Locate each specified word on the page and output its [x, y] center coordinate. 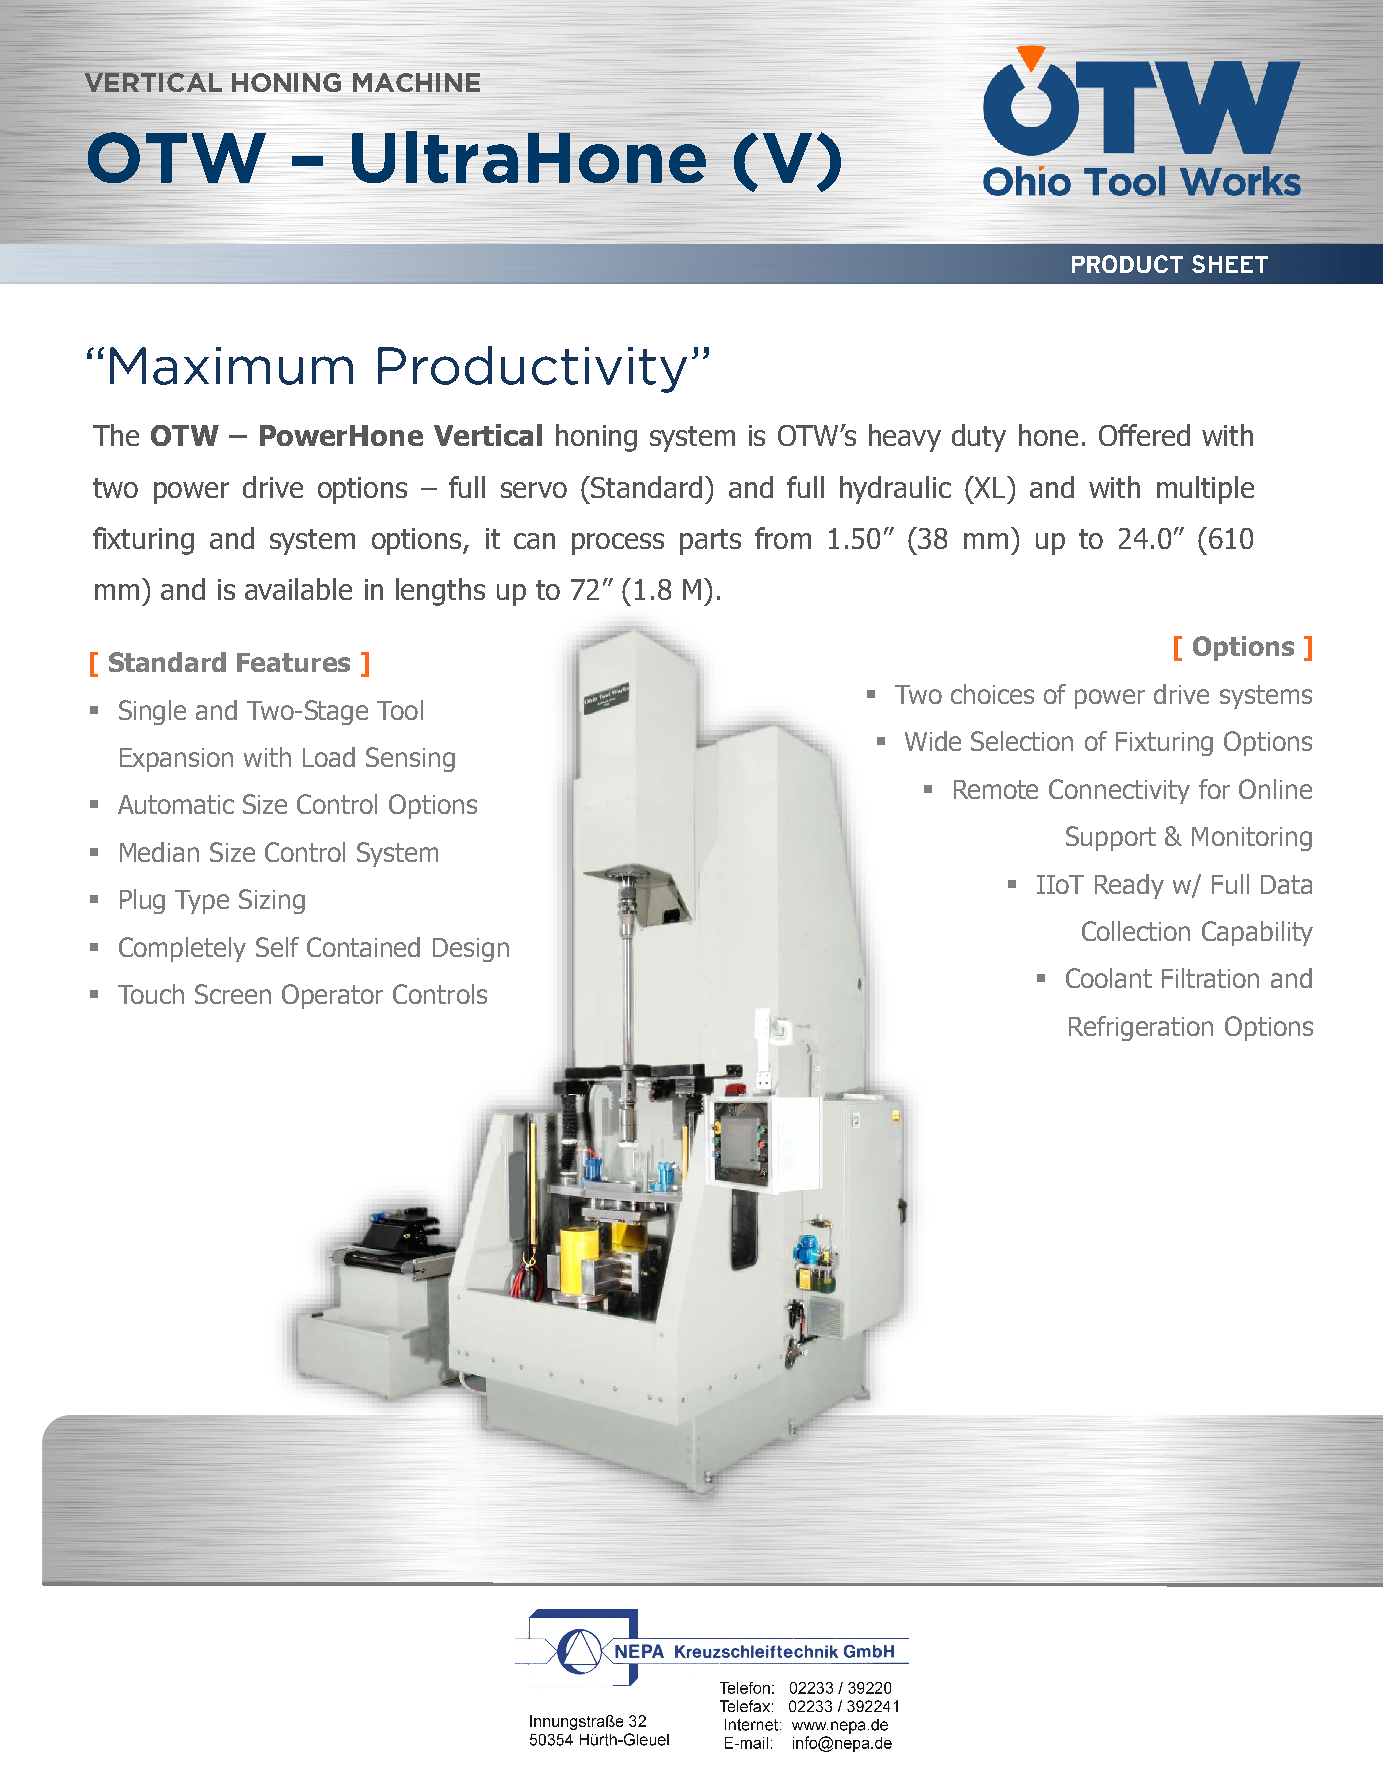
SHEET [1230, 264]
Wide [933, 741]
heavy [905, 438]
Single [152, 712]
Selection [1022, 741]
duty [979, 438]
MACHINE [416, 82]
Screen [233, 994]
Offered [1144, 435]
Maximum [231, 366]
